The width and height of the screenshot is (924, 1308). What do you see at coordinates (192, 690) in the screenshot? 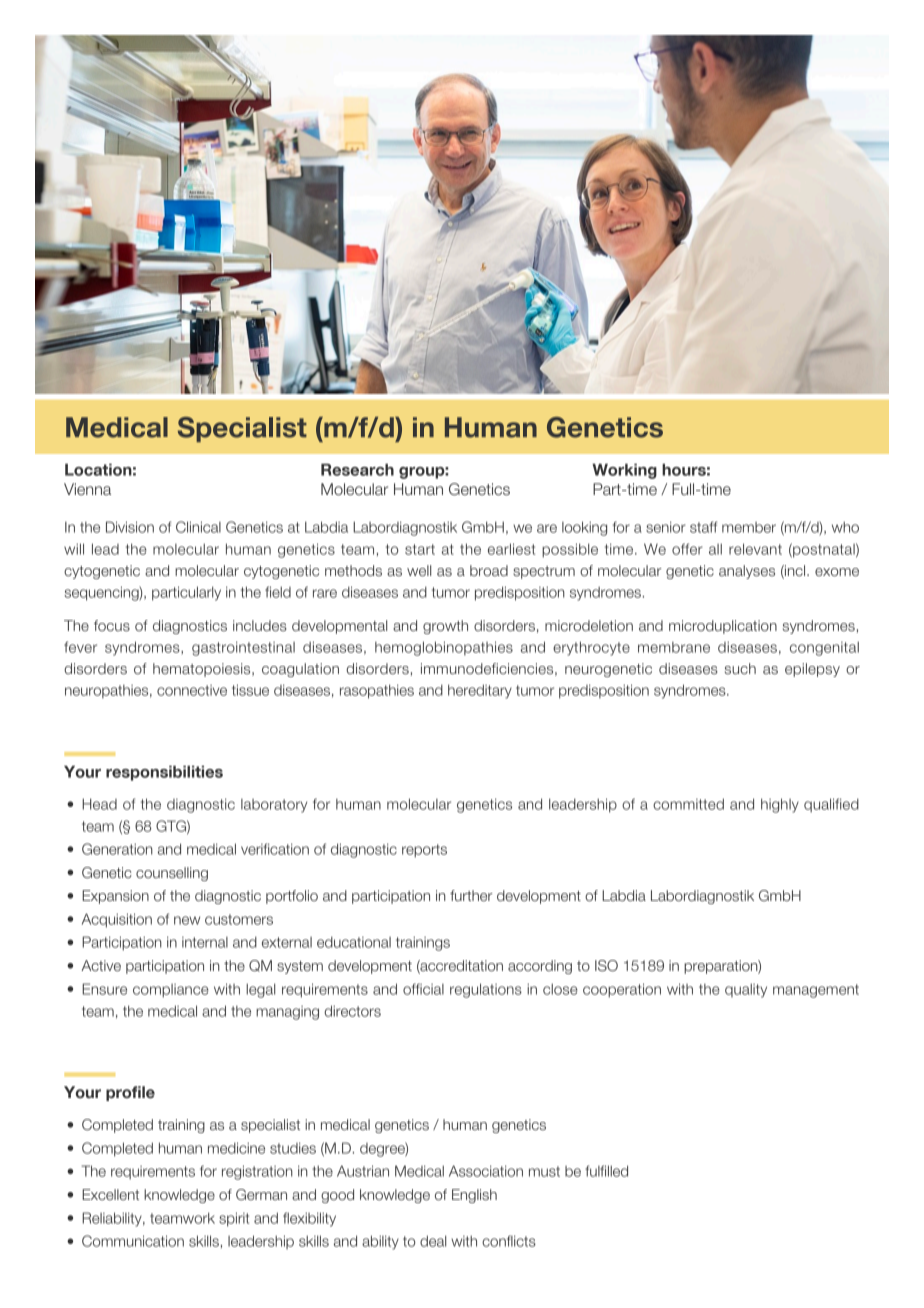
I see `connective` at bounding box center [192, 690].
